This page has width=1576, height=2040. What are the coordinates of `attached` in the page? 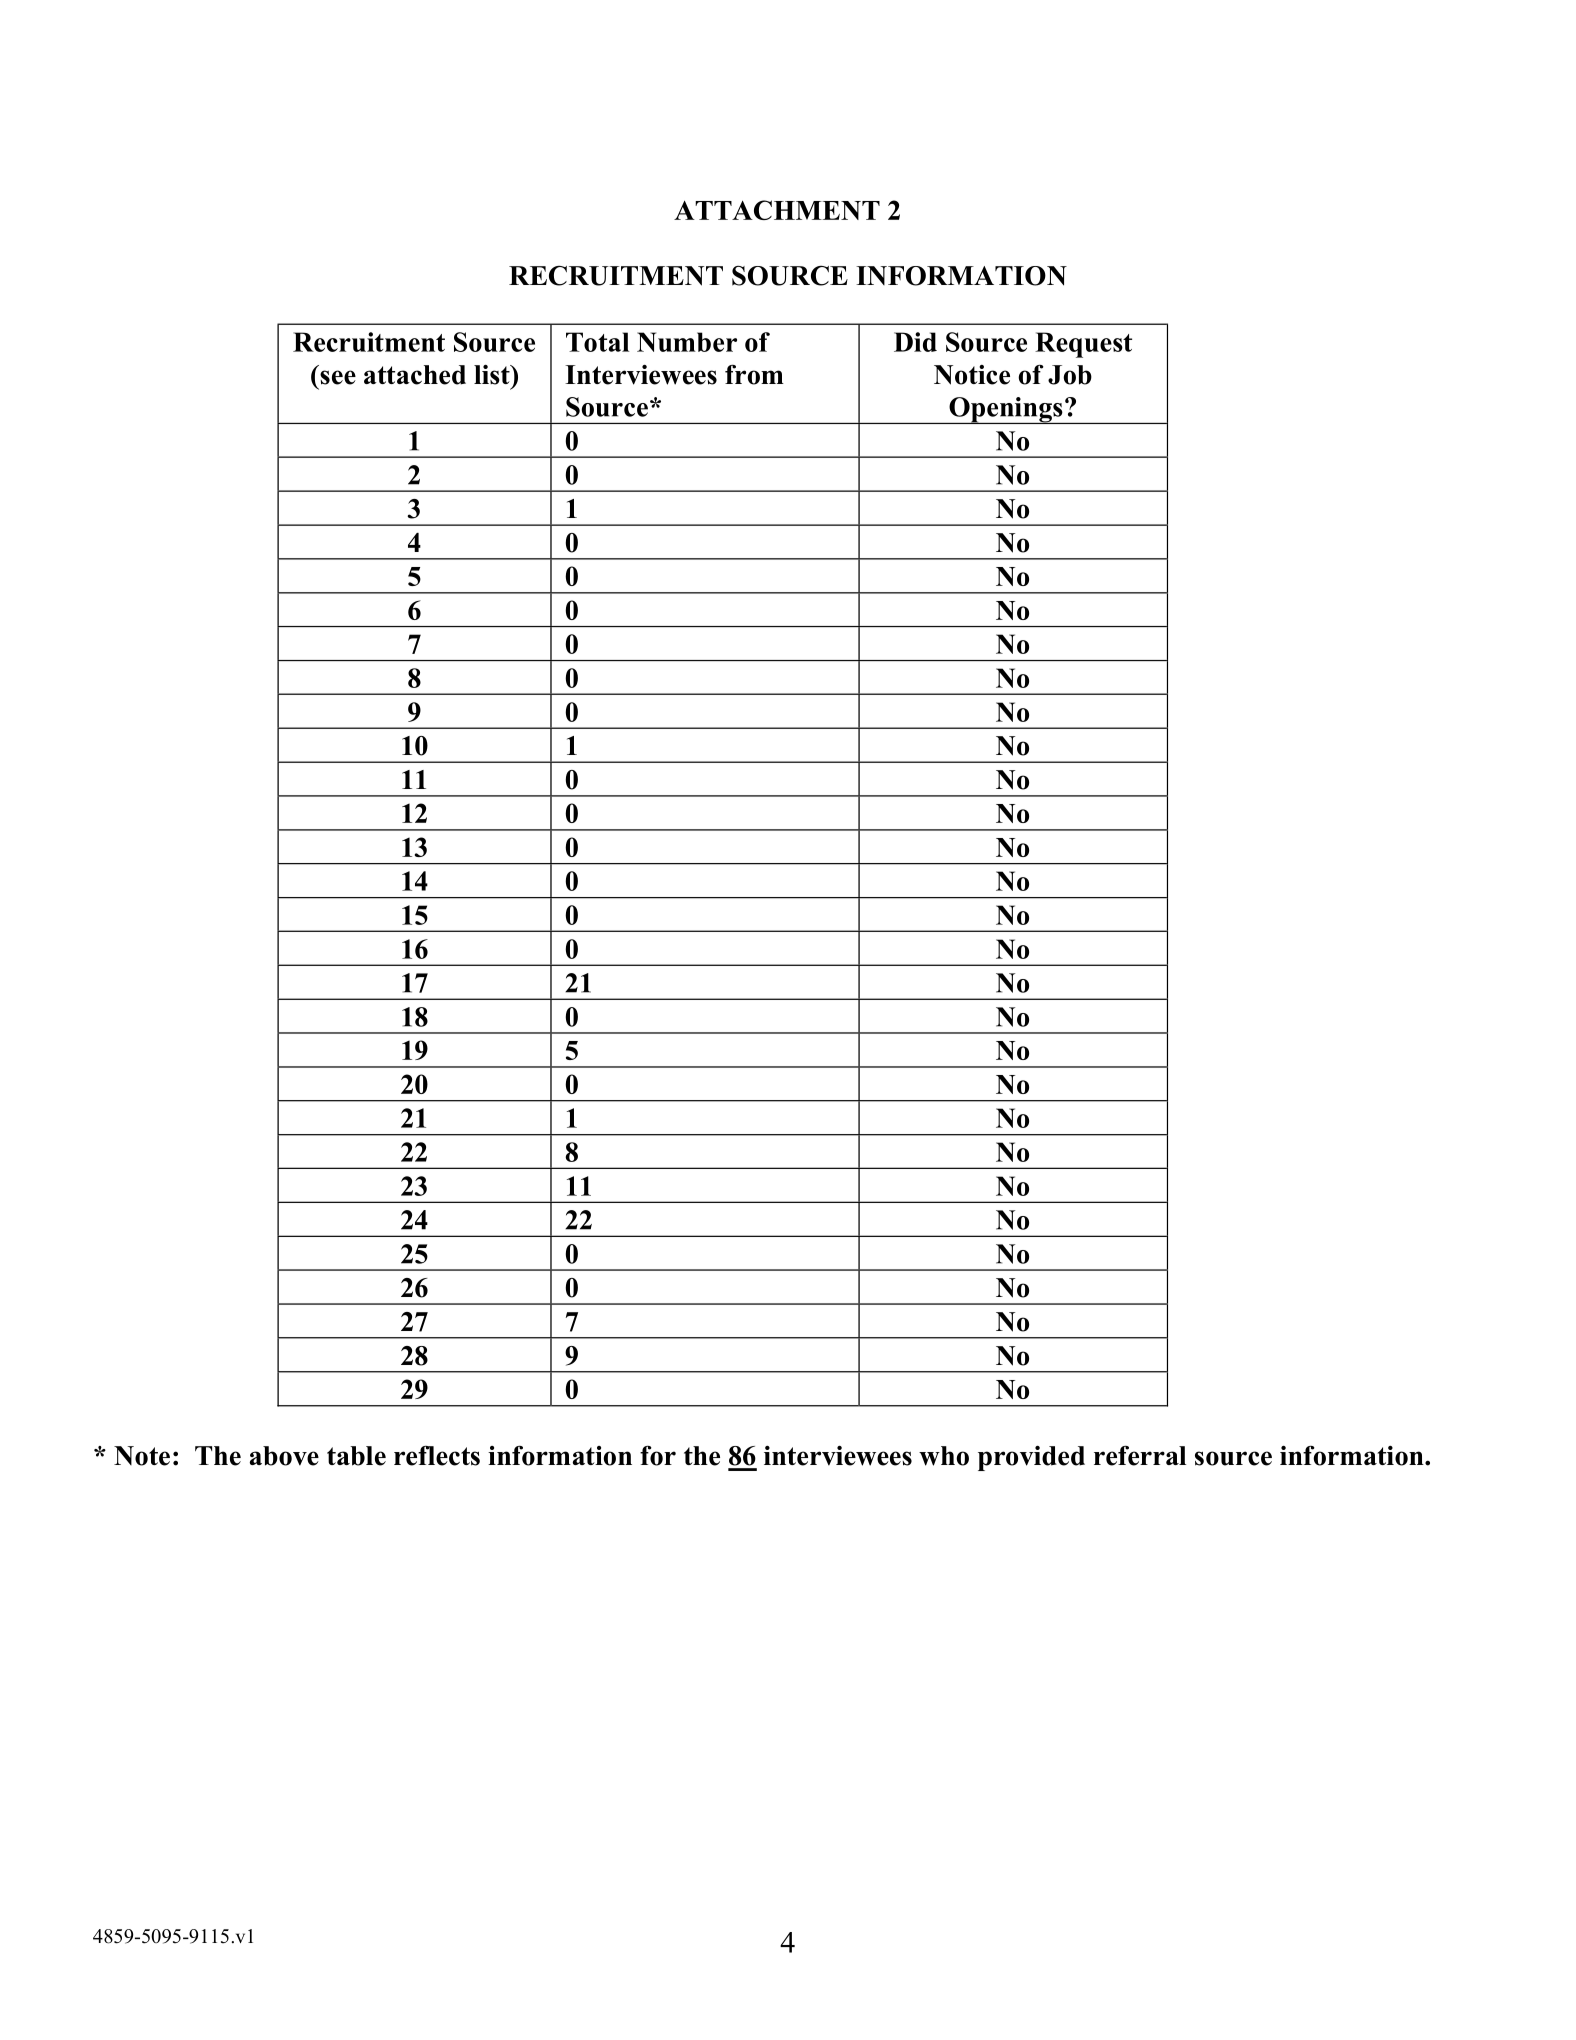 It's located at (415, 375).
